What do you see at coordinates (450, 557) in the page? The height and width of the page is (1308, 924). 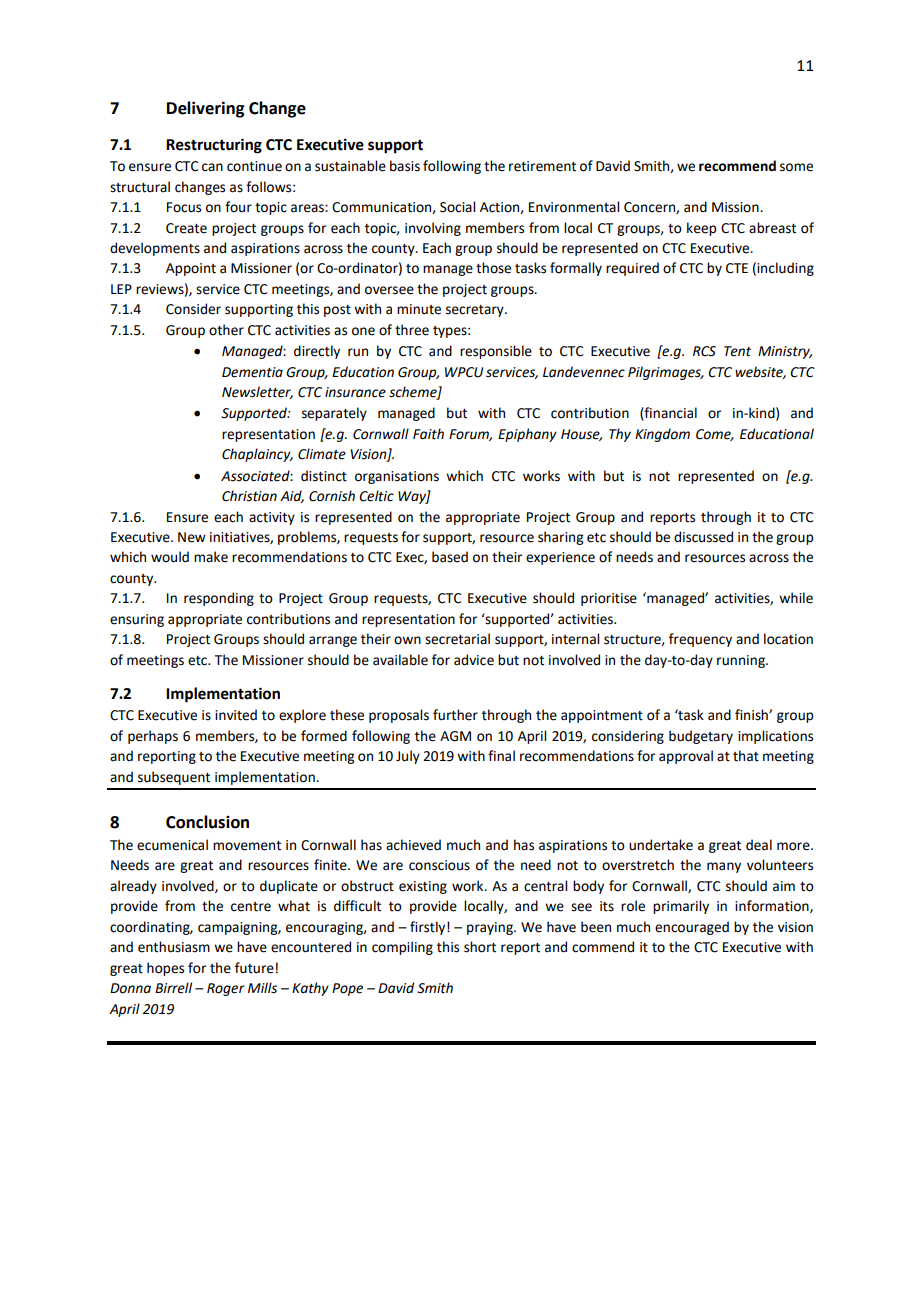 I see `based` at bounding box center [450, 557].
